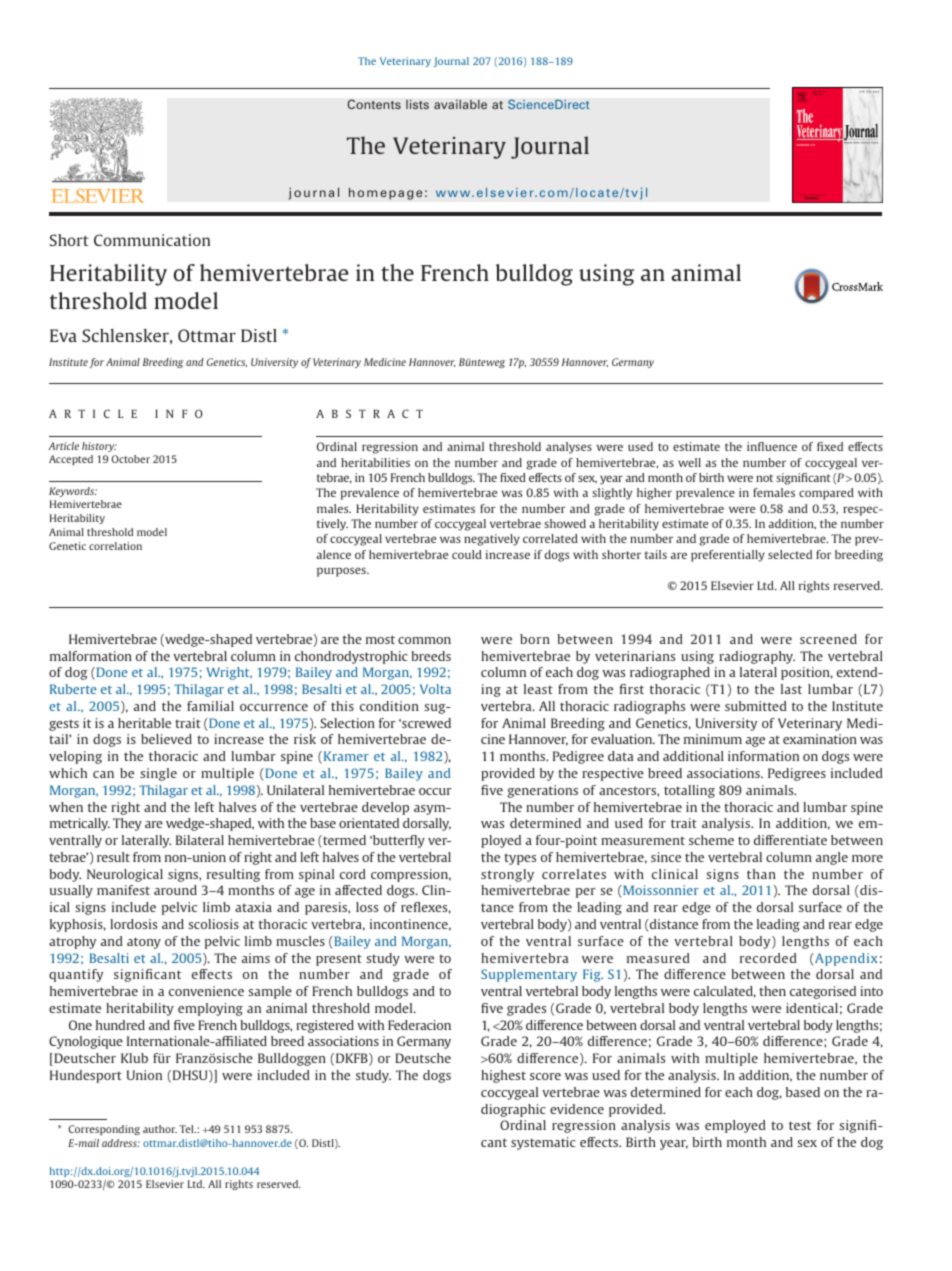  I want to click on heritable, so click(144, 723).
